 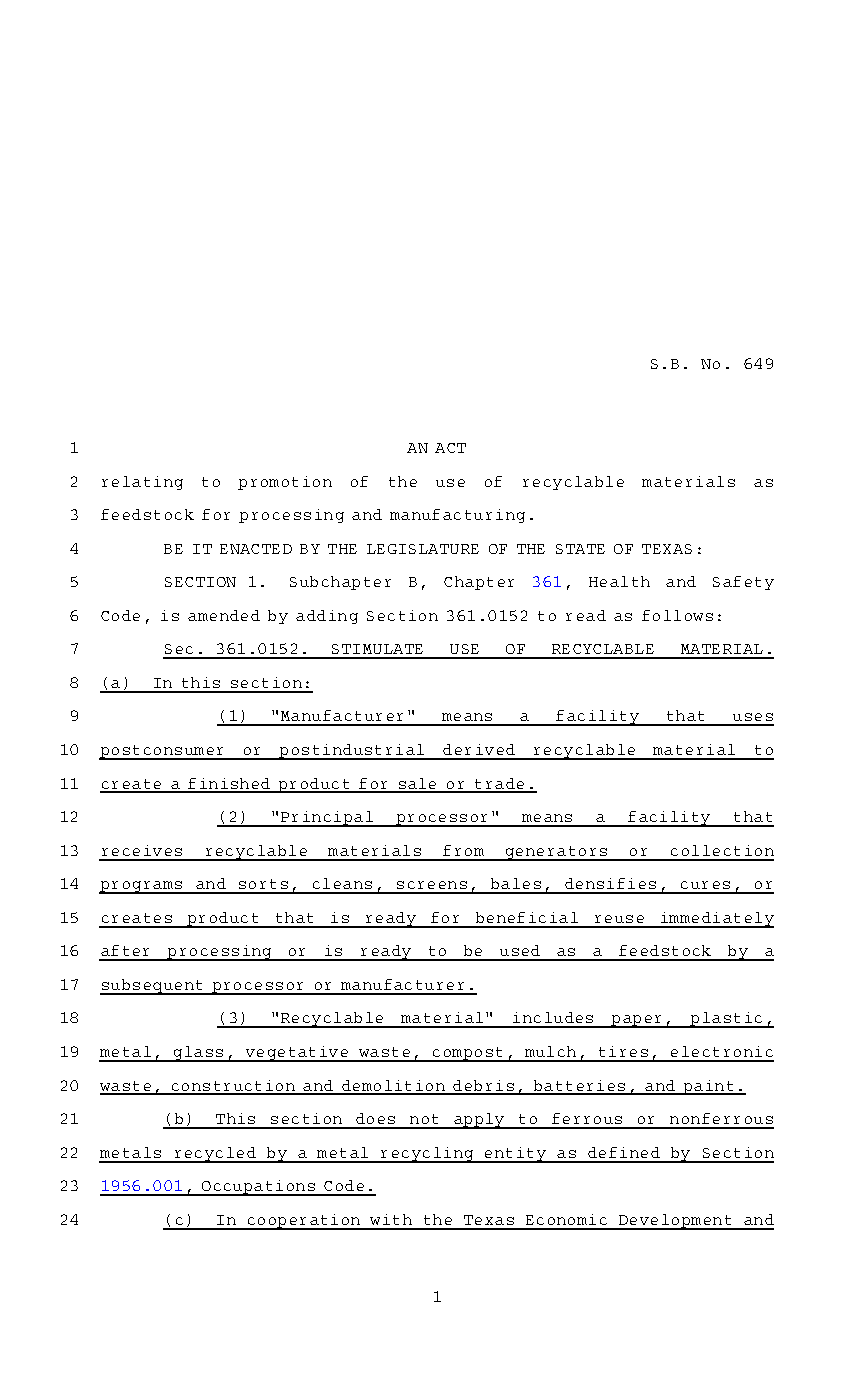 I want to click on with, so click(x=391, y=1219).
